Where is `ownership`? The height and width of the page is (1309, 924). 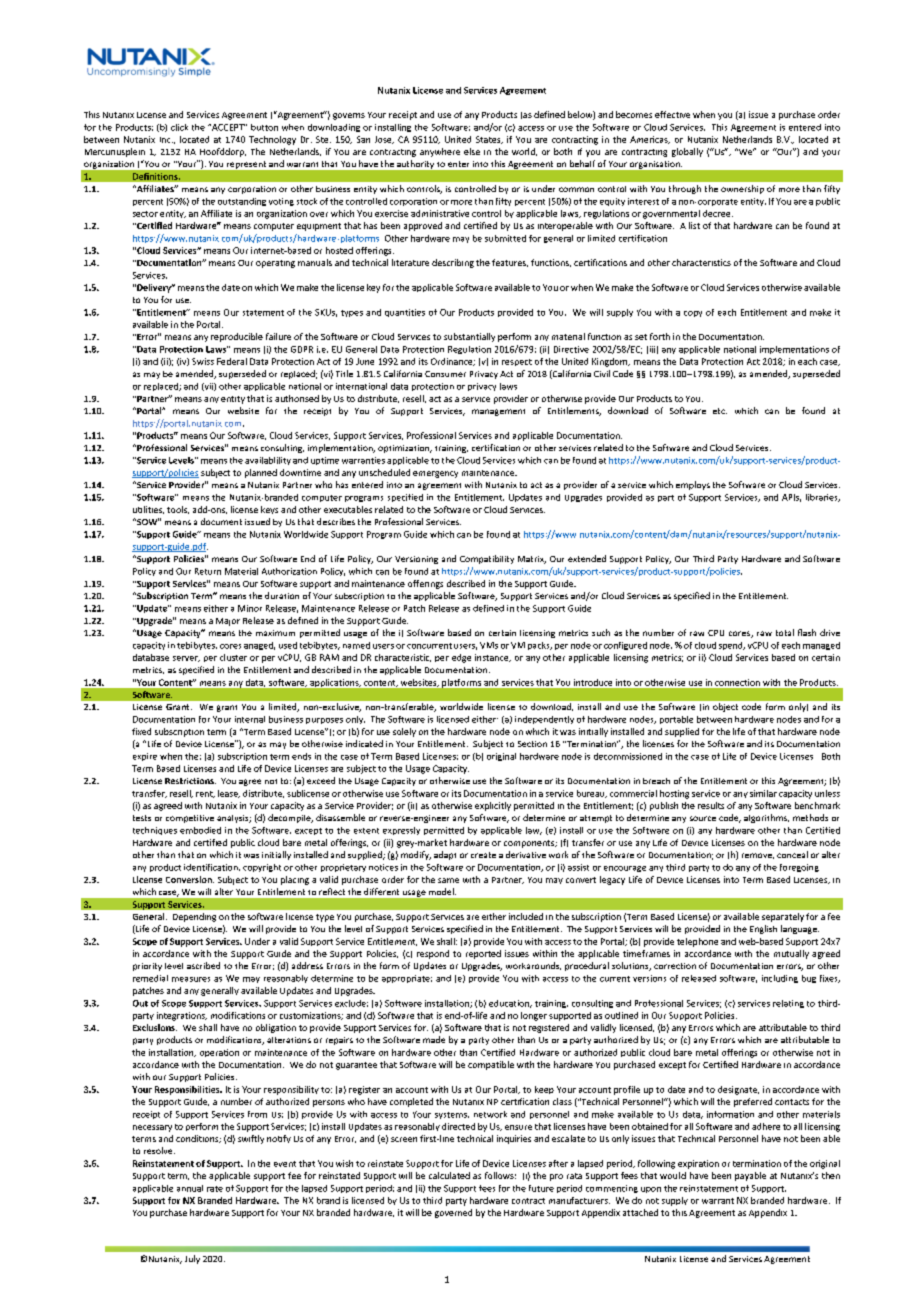 ownership is located at coordinates (742, 189).
